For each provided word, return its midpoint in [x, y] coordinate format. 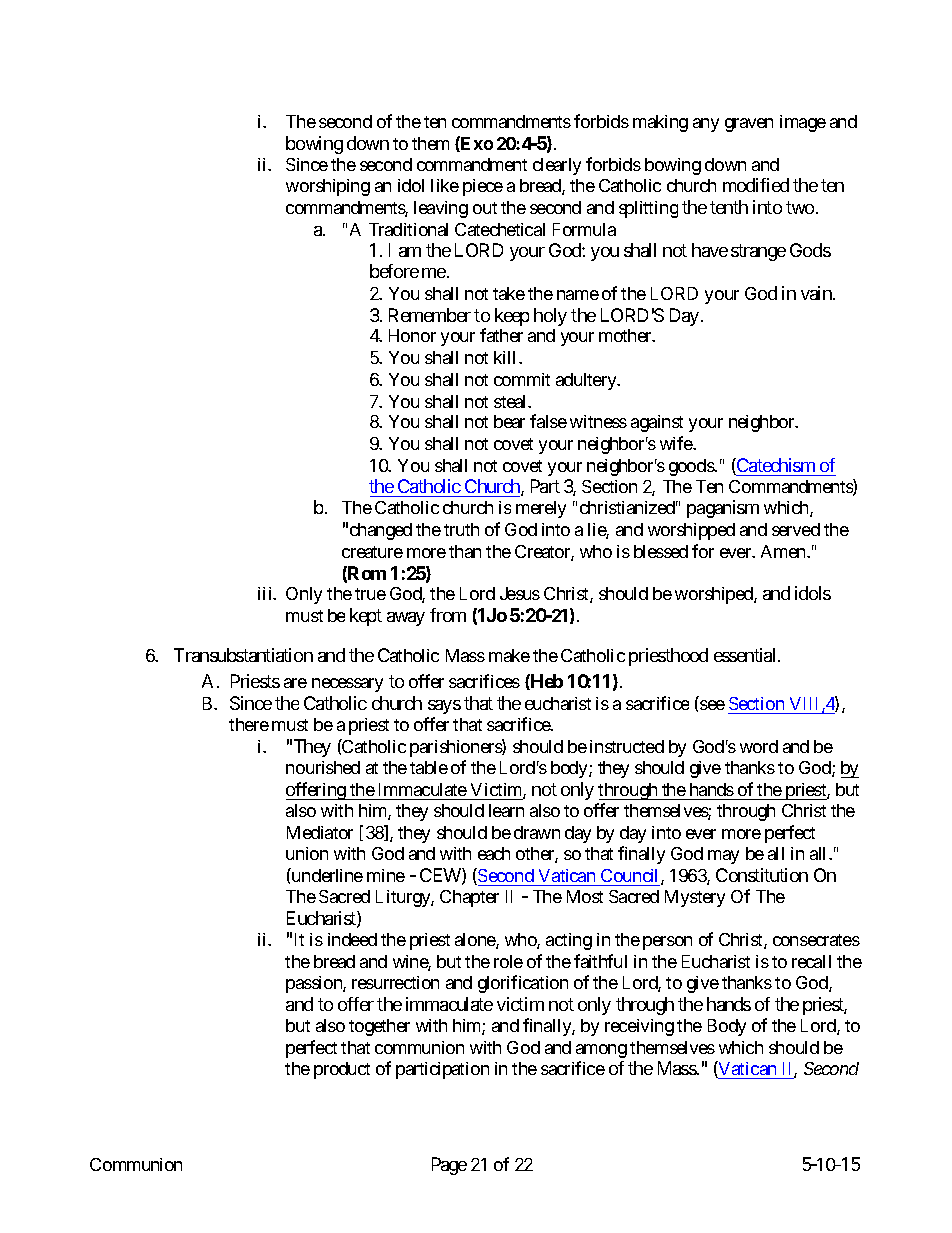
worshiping [328, 187]
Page [449, 1166]
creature [372, 552]
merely [541, 509]
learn [506, 810]
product [342, 1070]
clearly [557, 166]
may [723, 857]
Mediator [320, 832]
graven [749, 125]
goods [692, 467]
